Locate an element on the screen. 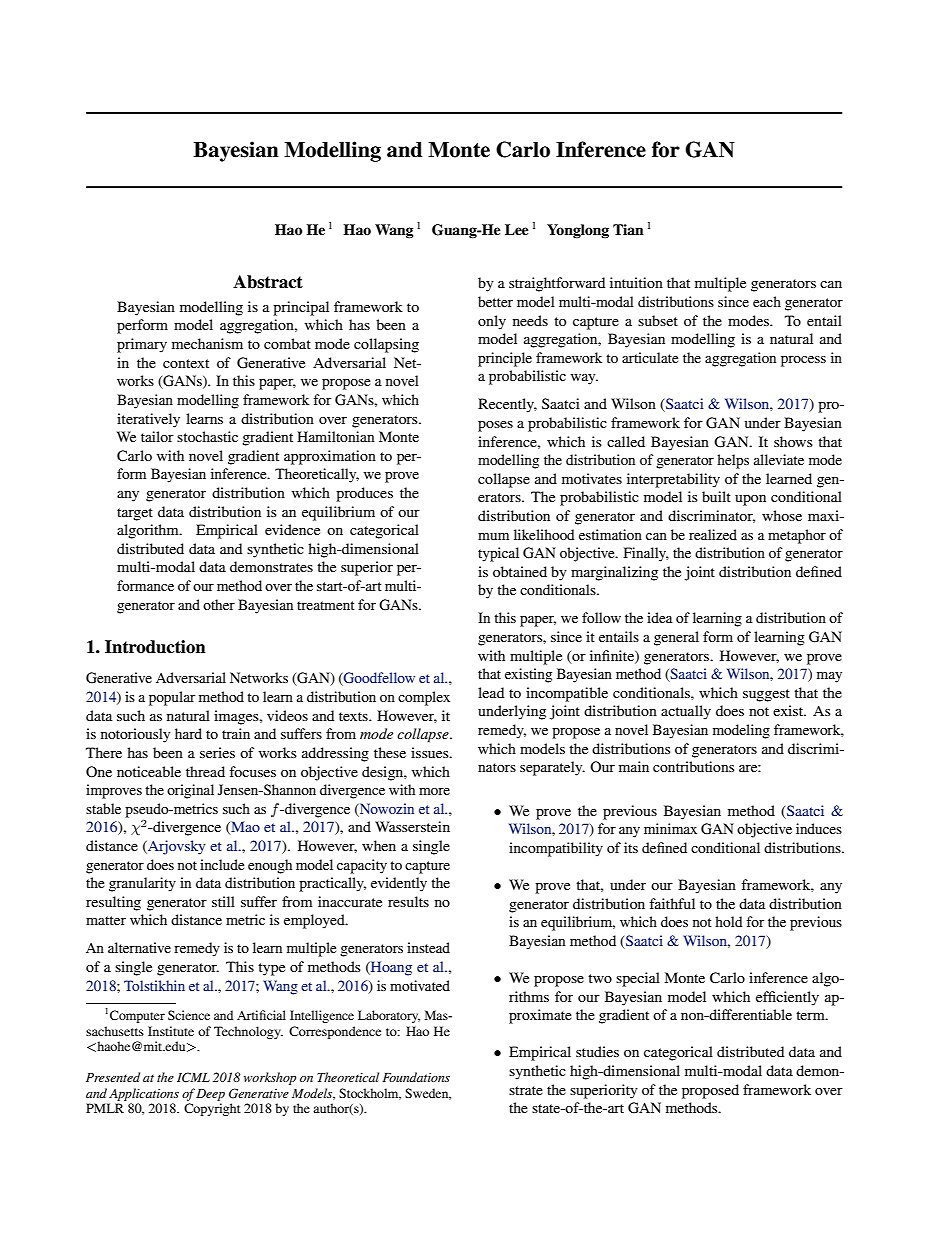 This screenshot has width=952, height=1233. Lee is located at coordinates (517, 229).
